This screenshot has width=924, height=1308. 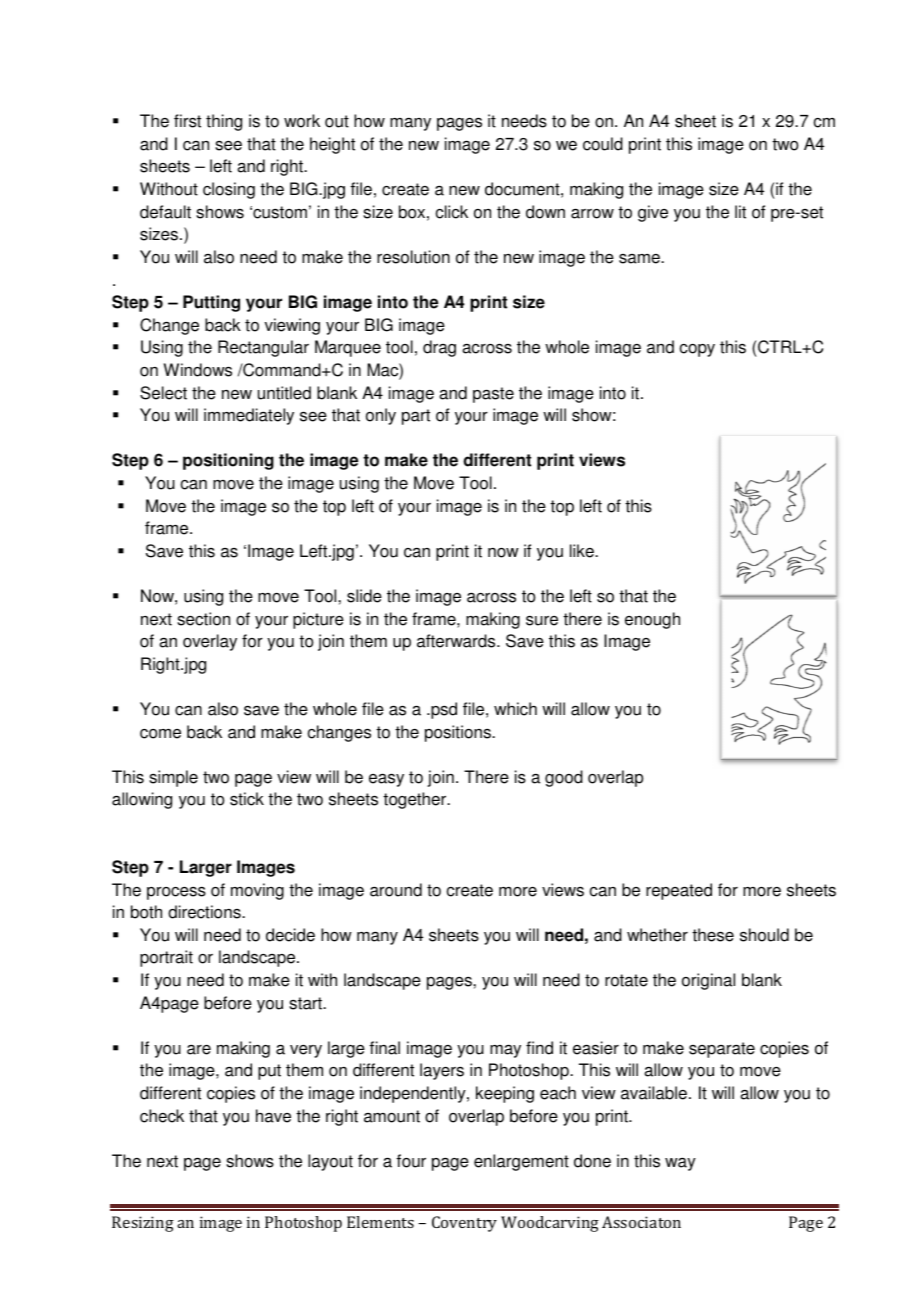 I want to click on positioning, so click(x=228, y=461).
